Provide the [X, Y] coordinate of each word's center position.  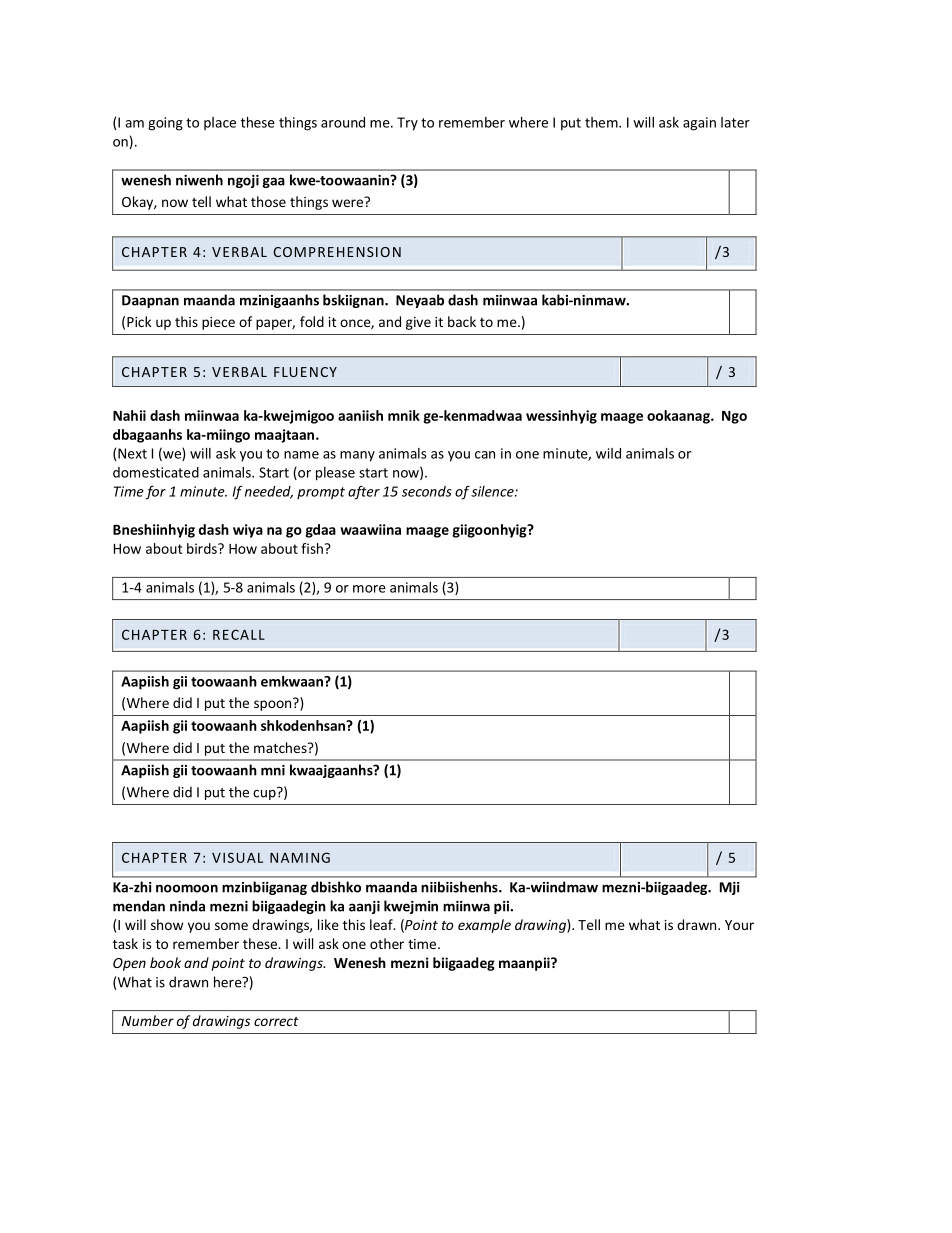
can [485, 455]
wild [608, 453]
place [220, 123]
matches [281, 747]
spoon [274, 704]
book [165, 962]
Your [739, 925]
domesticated [156, 472]
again [699, 124]
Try [407, 124]
